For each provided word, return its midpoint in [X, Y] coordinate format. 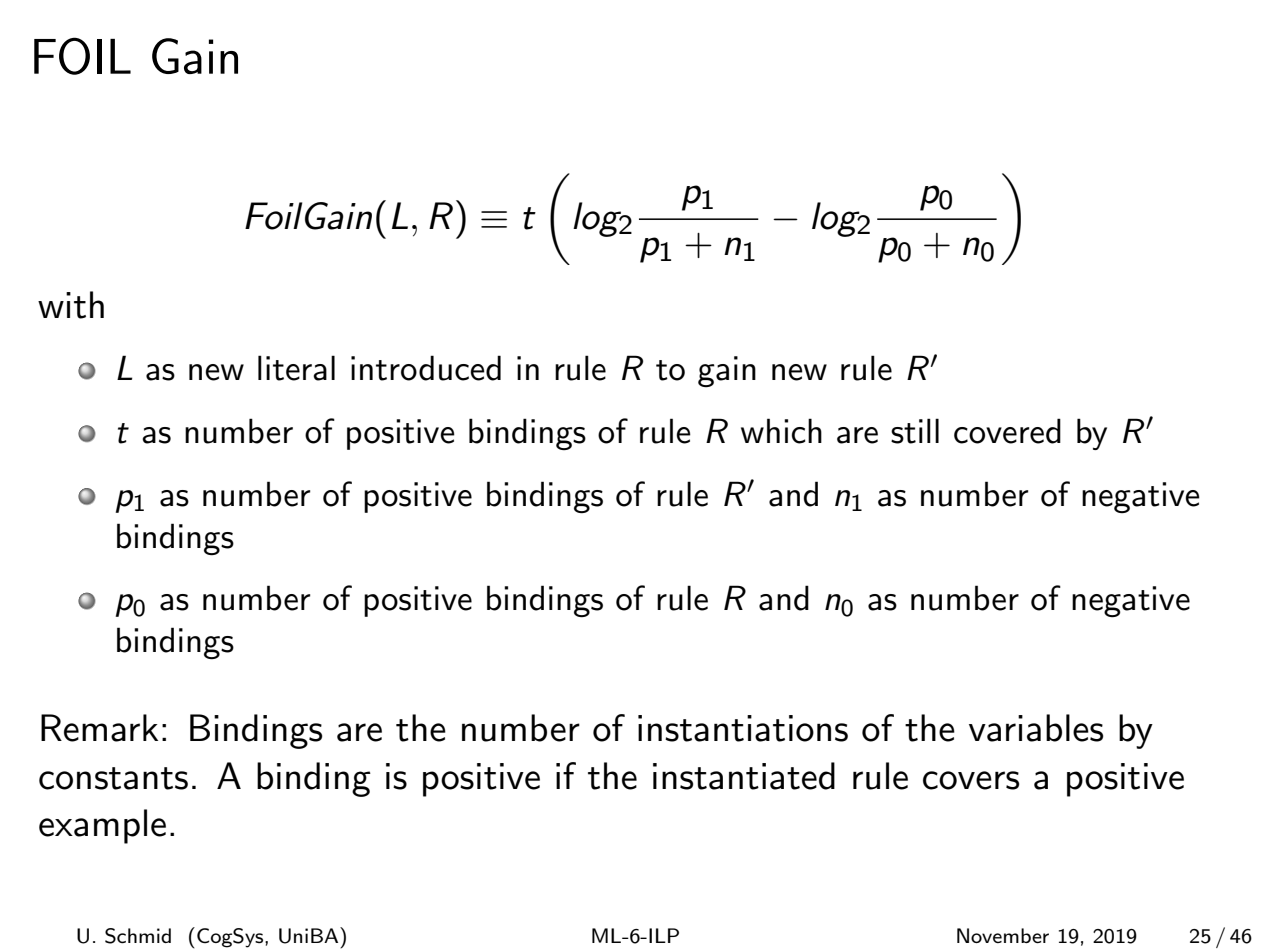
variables [1036, 728]
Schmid [138, 936]
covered [1007, 431]
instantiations [743, 728]
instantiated [744, 776]
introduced [426, 368]
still [915, 431]
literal [296, 368]
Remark [99, 728]
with [71, 305]
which [781, 431]
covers [971, 780]
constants [113, 778]
